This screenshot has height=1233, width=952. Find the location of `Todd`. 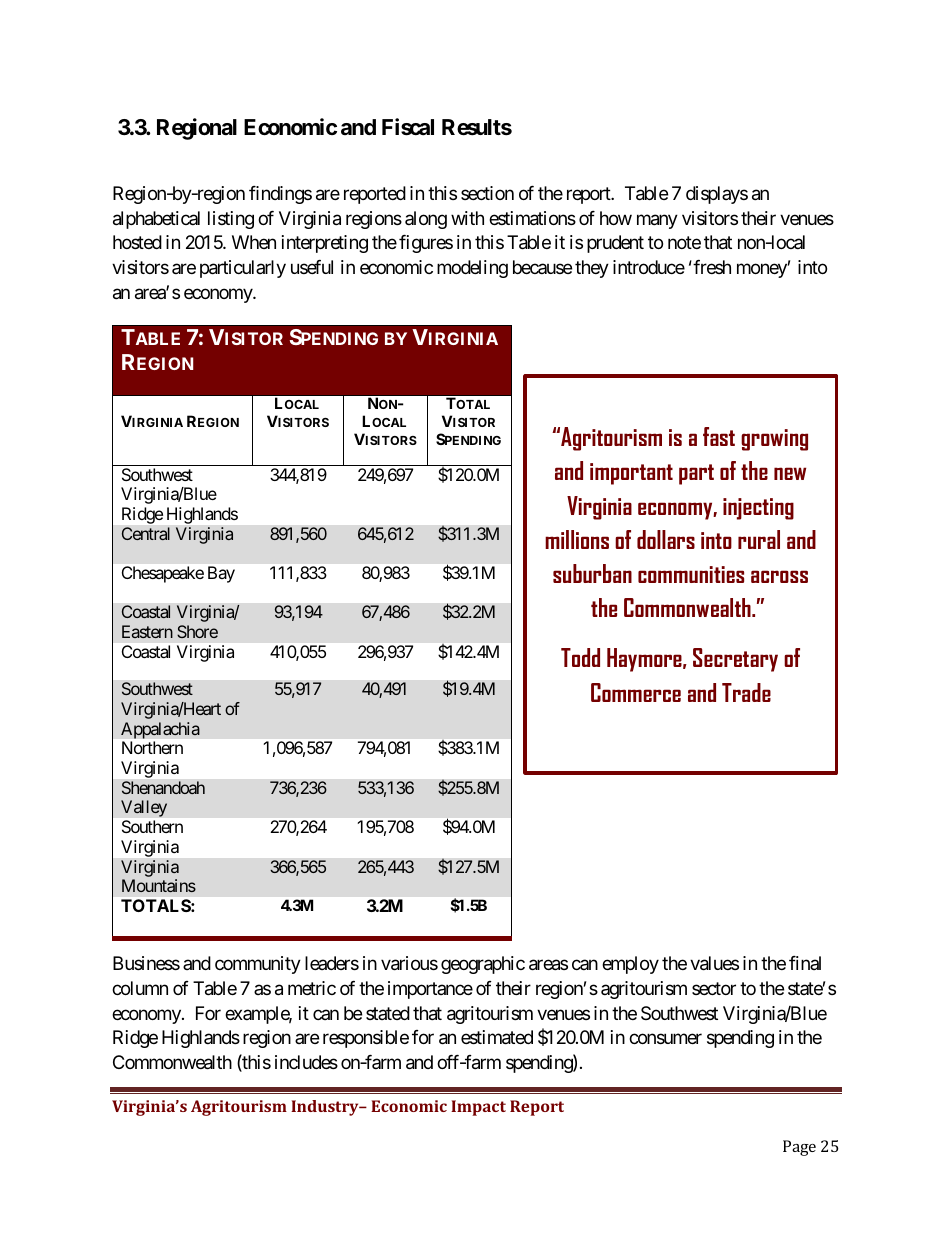

Todd is located at coordinates (580, 657).
